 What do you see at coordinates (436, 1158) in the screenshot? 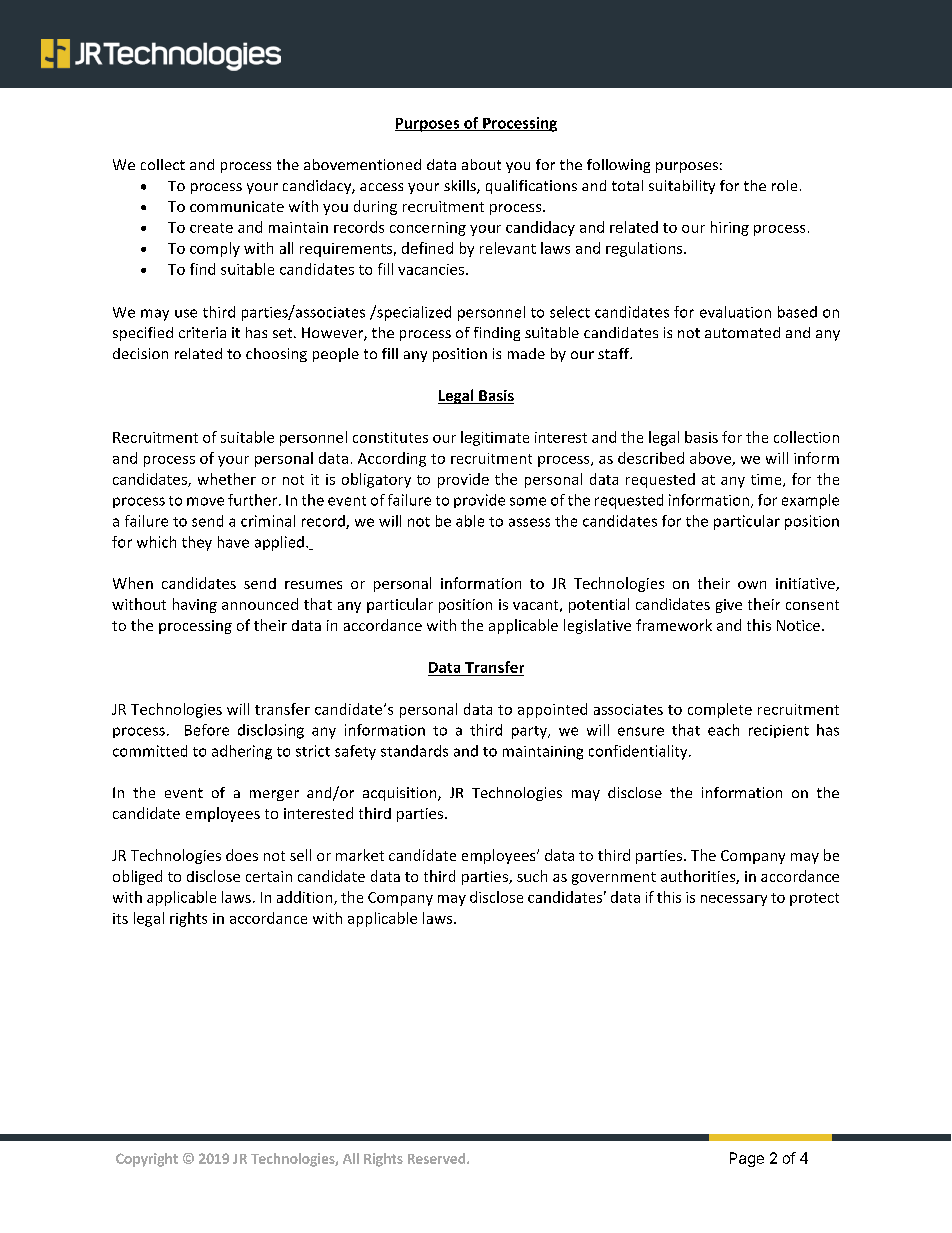
I see `Reserved` at bounding box center [436, 1158].
